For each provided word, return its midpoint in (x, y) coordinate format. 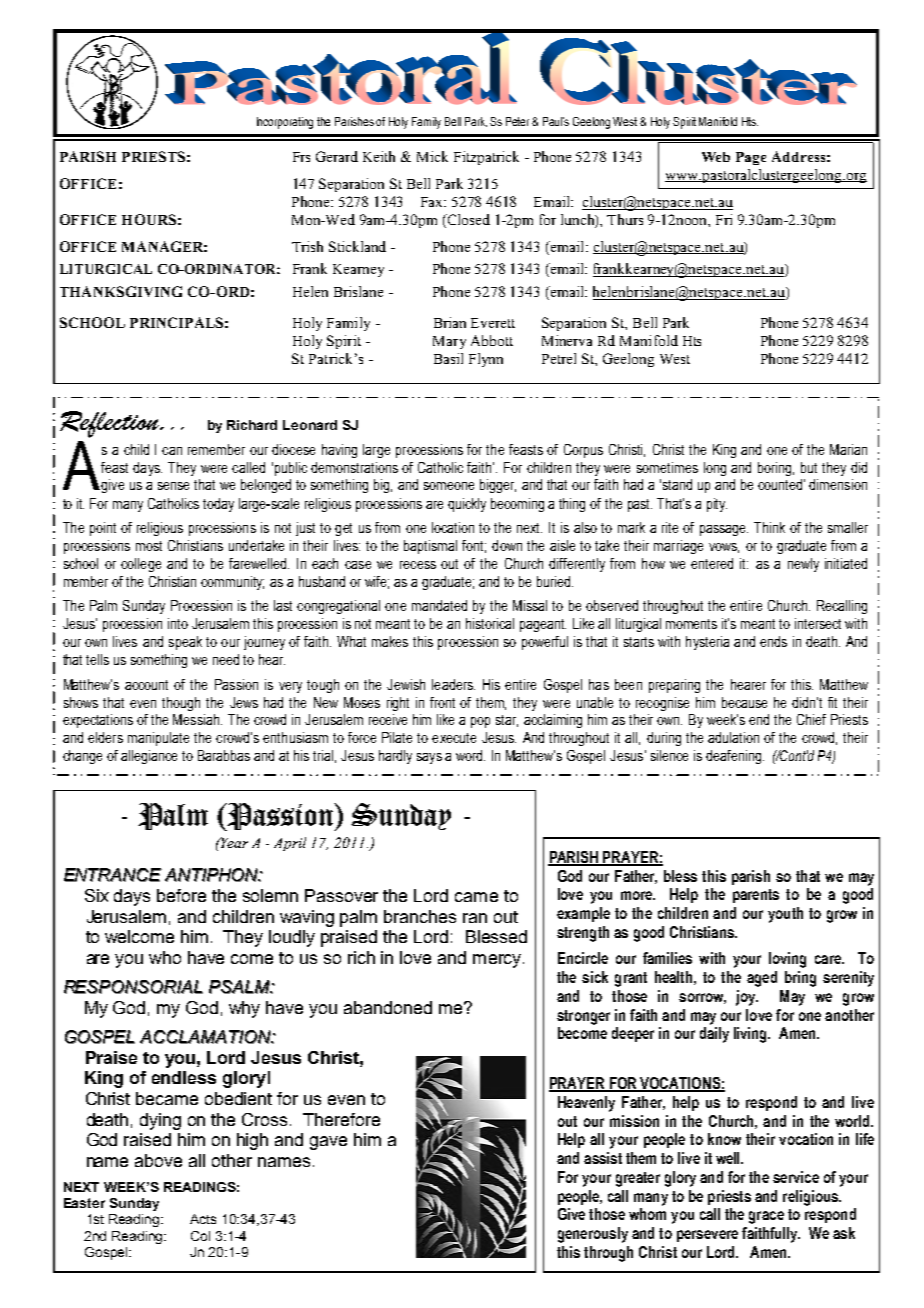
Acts (203, 1219)
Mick (432, 156)
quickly (467, 505)
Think (769, 527)
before (181, 895)
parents (756, 896)
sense (173, 486)
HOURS (149, 219)
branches (420, 916)
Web (716, 157)
